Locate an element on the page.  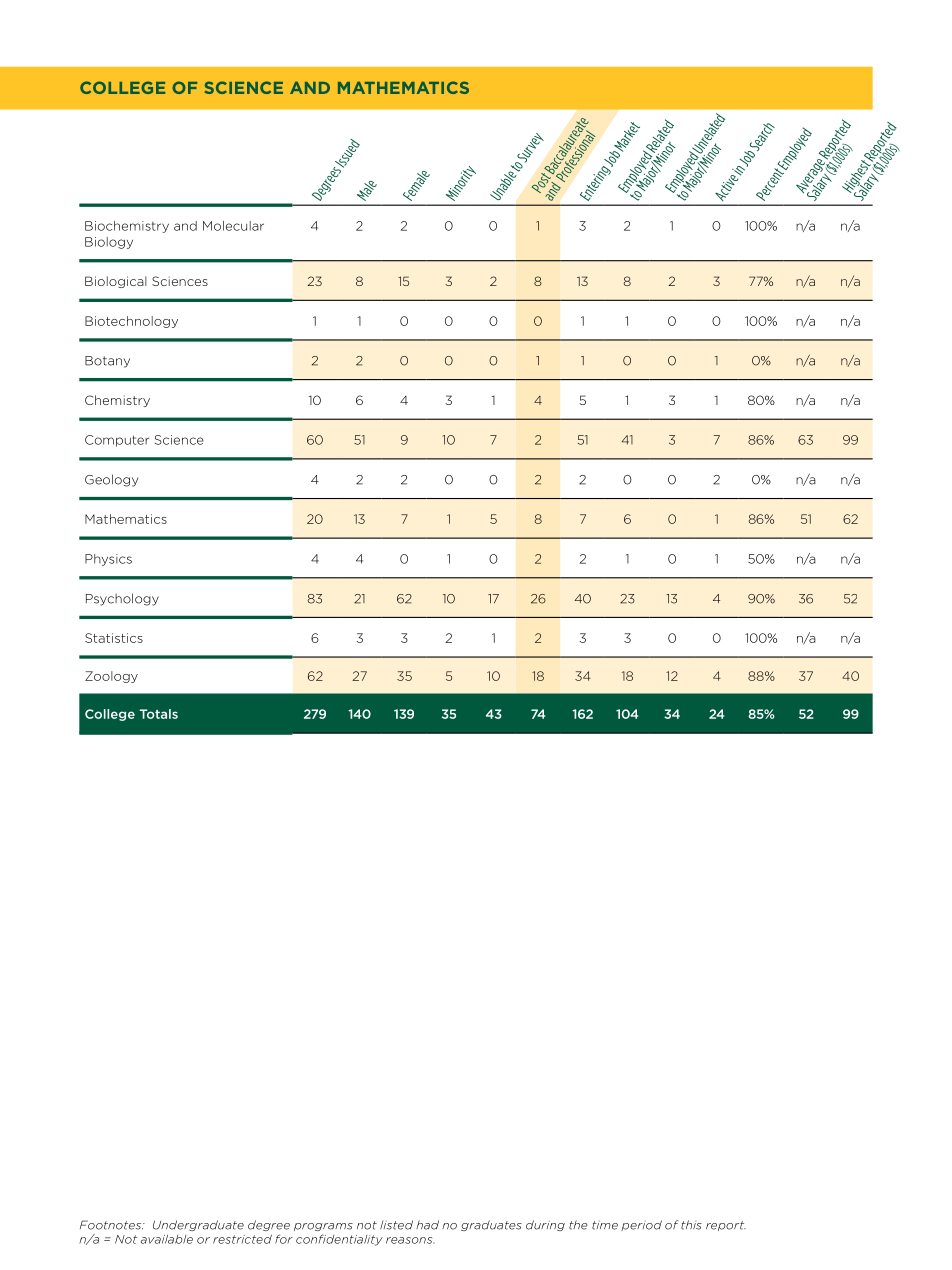
had is located at coordinates (427, 1225).
